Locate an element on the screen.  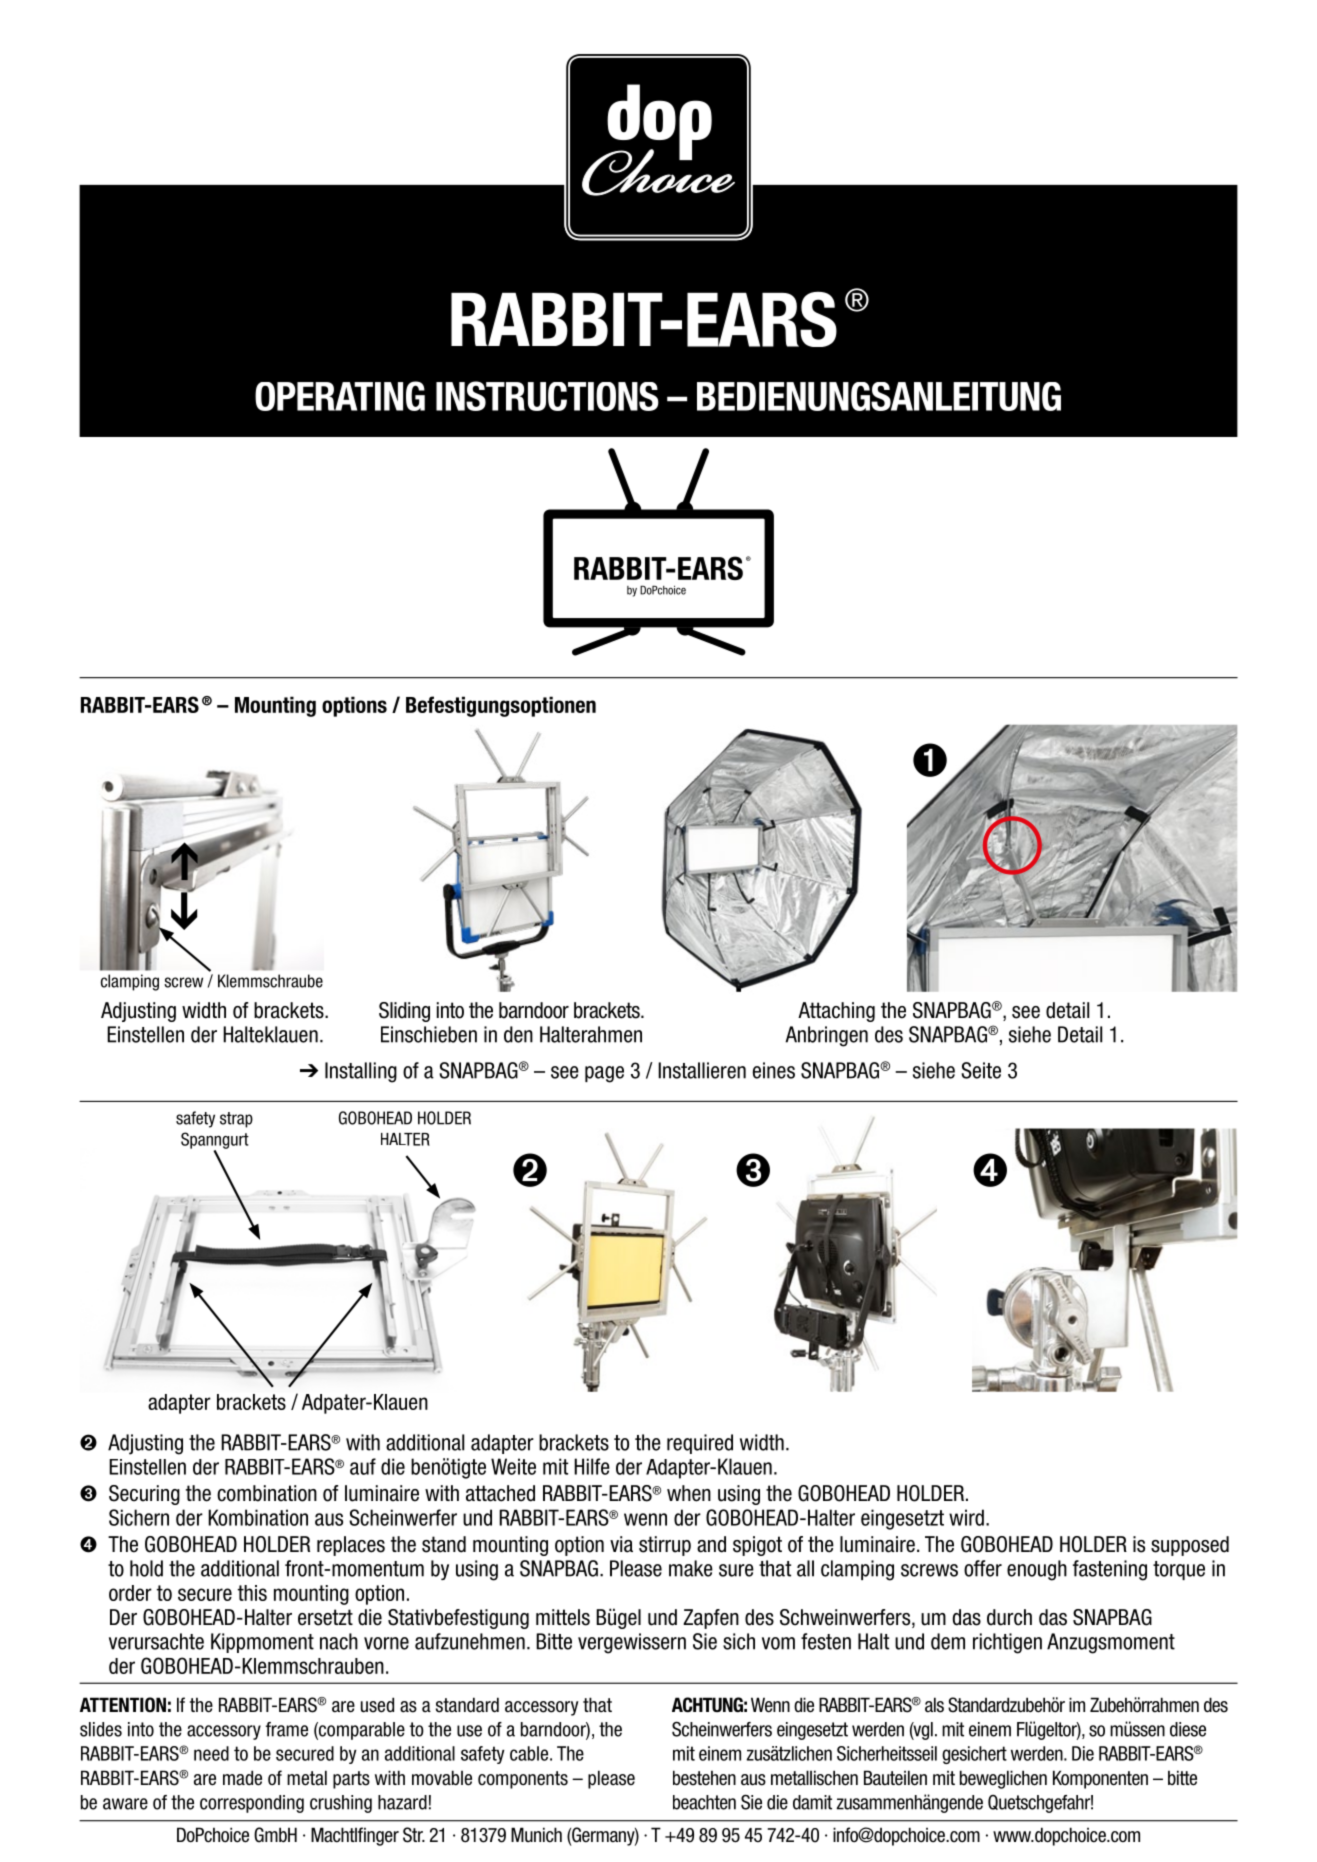
made is located at coordinates (242, 1778).
